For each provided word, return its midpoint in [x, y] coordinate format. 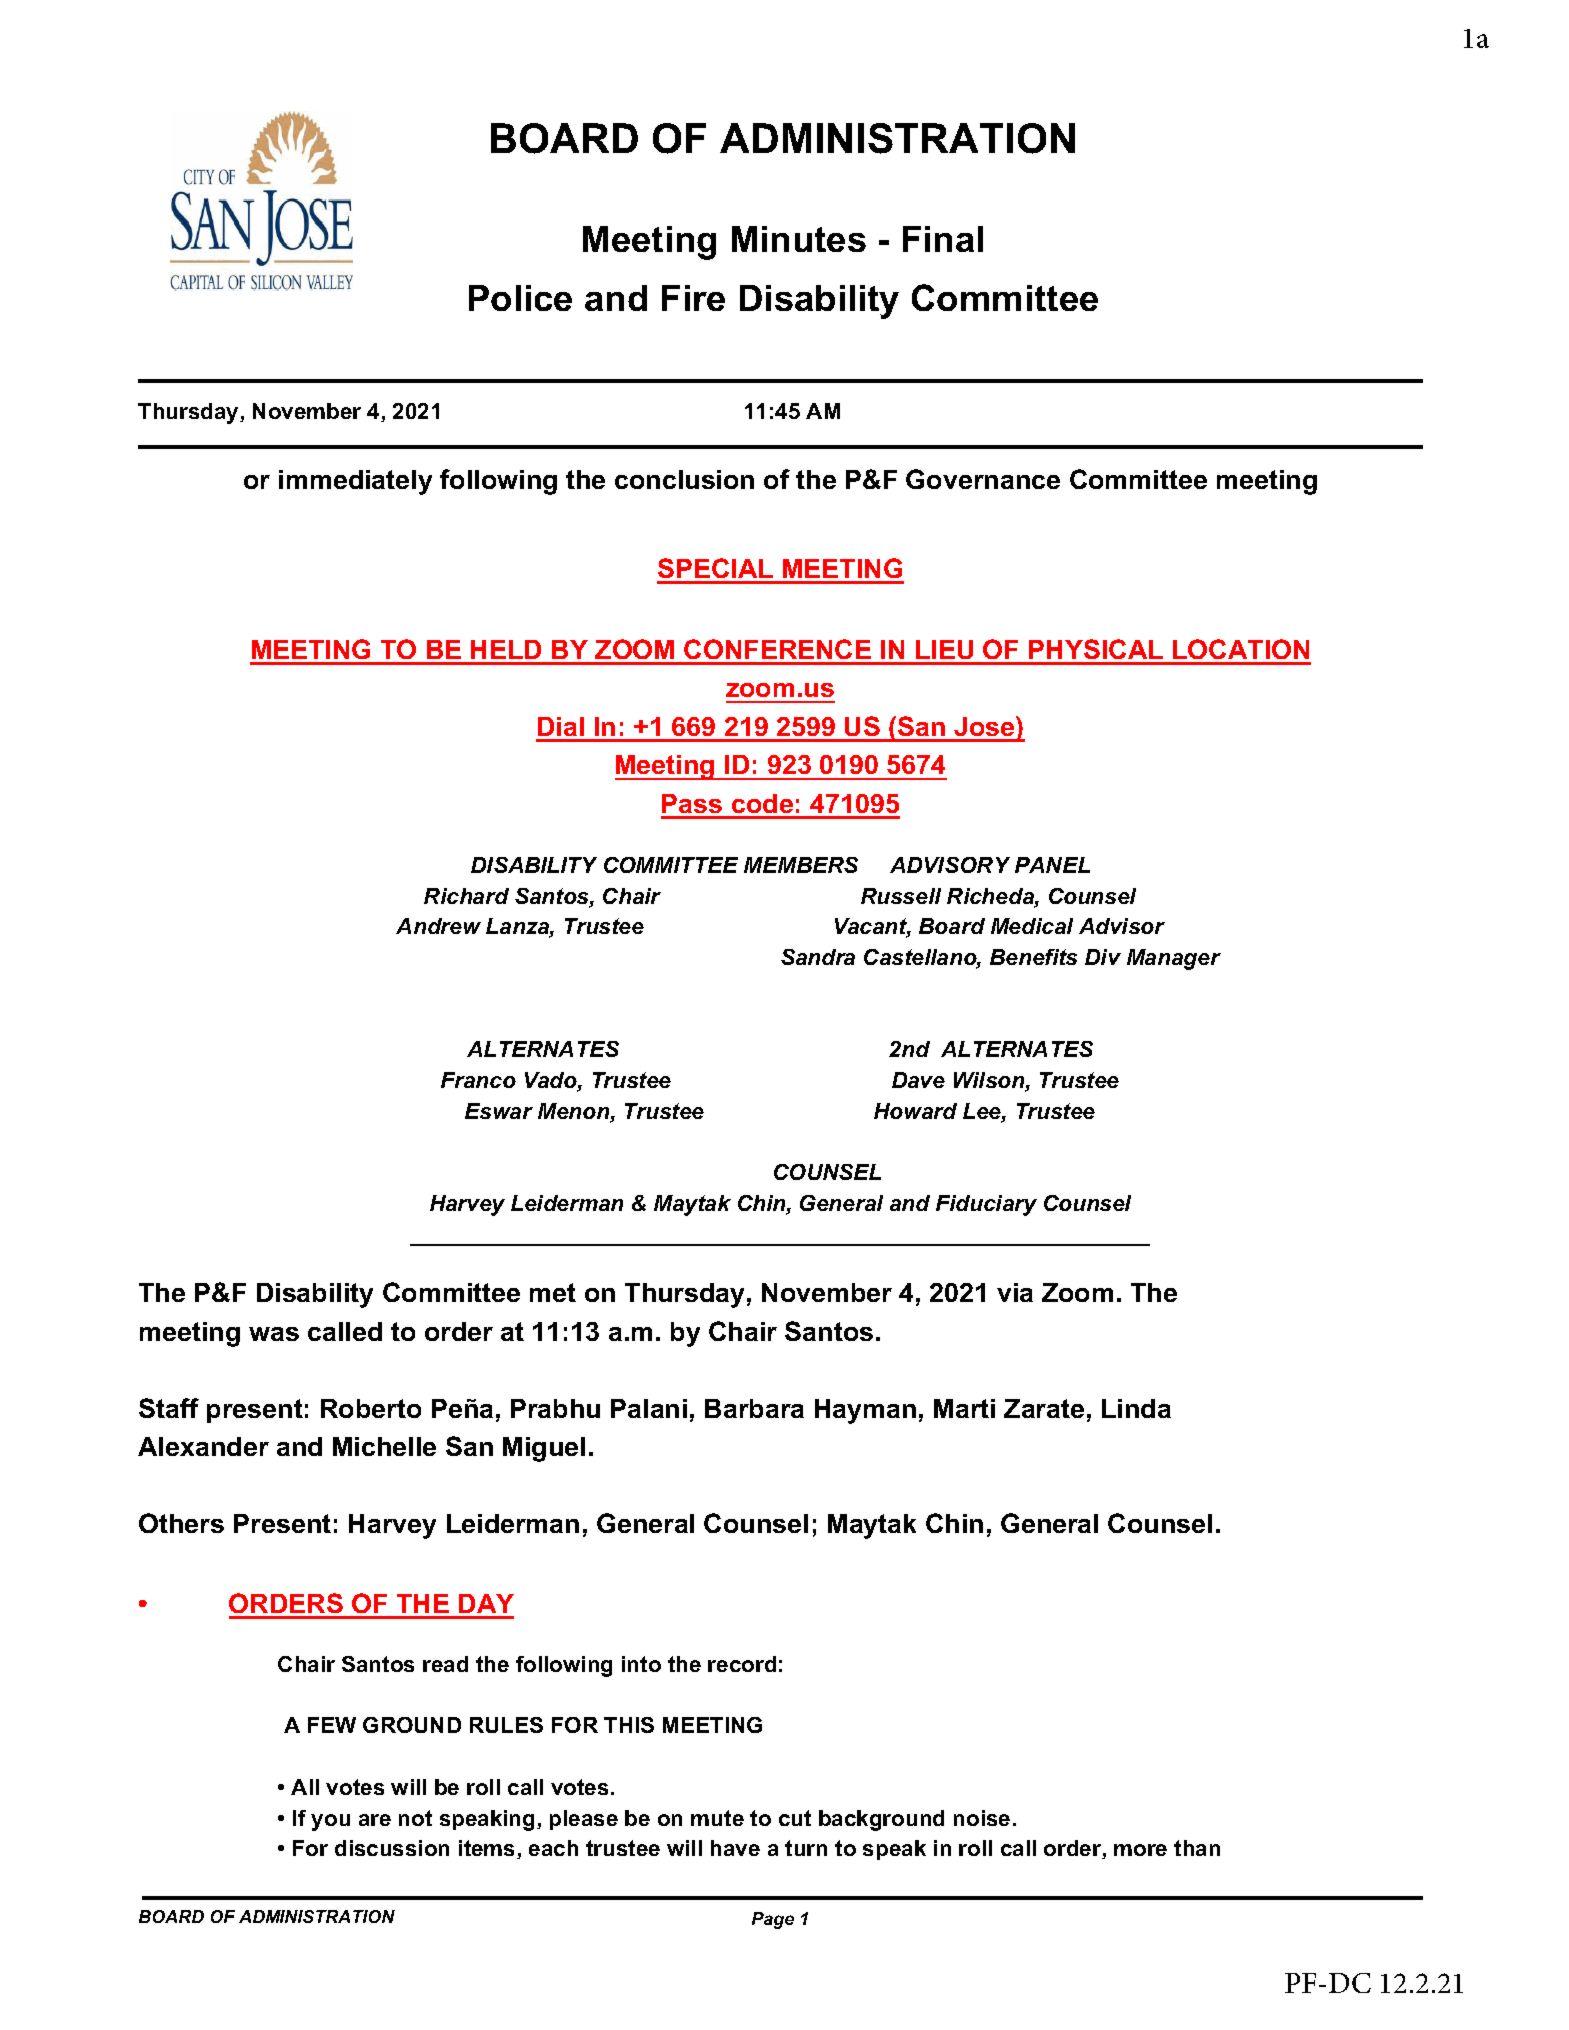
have [735, 1848]
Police [520, 298]
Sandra [818, 957]
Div [1103, 957]
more [1140, 1850]
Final [943, 239]
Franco [478, 1080]
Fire [693, 298]
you [330, 1822]
